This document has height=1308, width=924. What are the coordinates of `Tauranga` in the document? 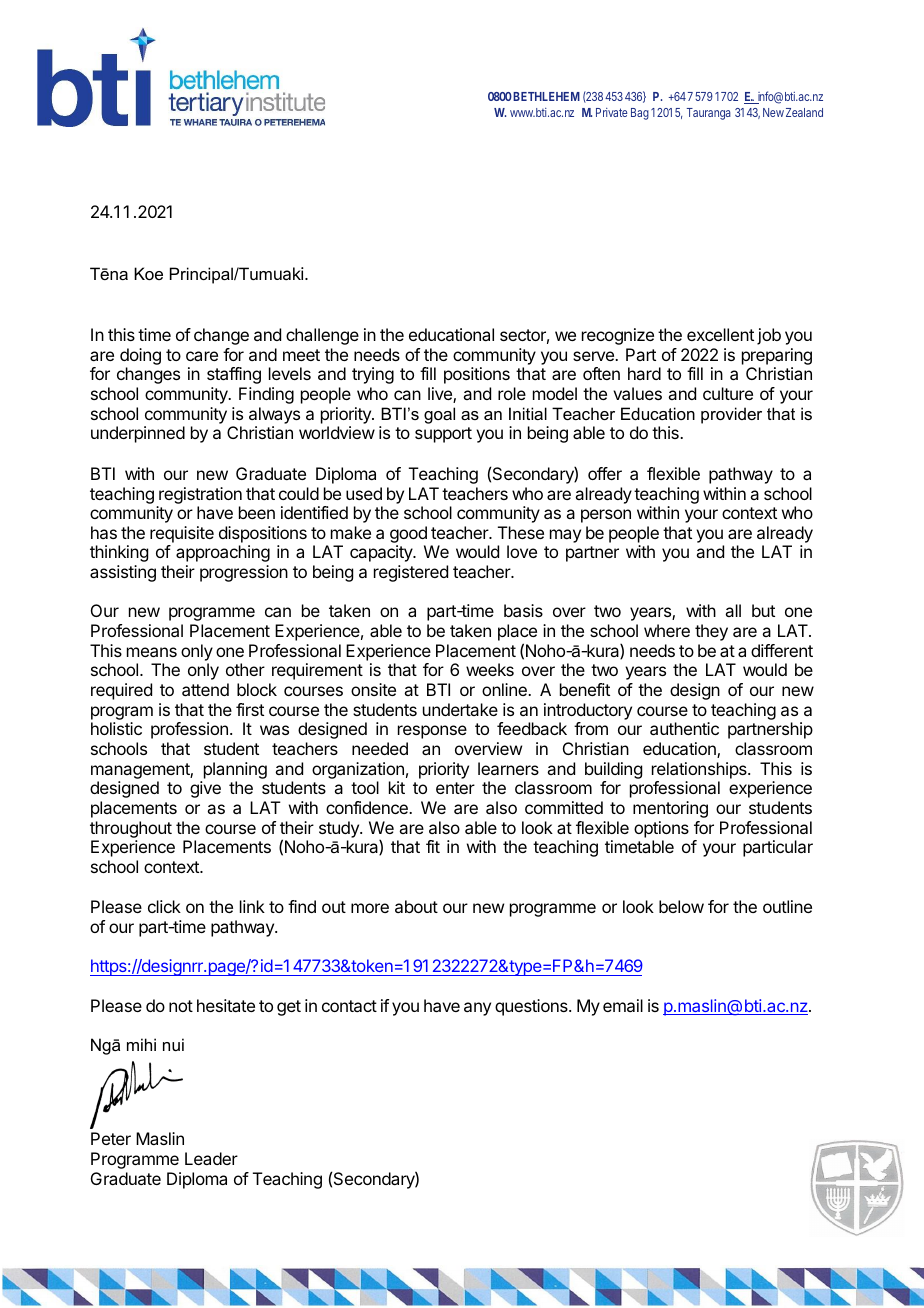 It's located at (709, 114).
